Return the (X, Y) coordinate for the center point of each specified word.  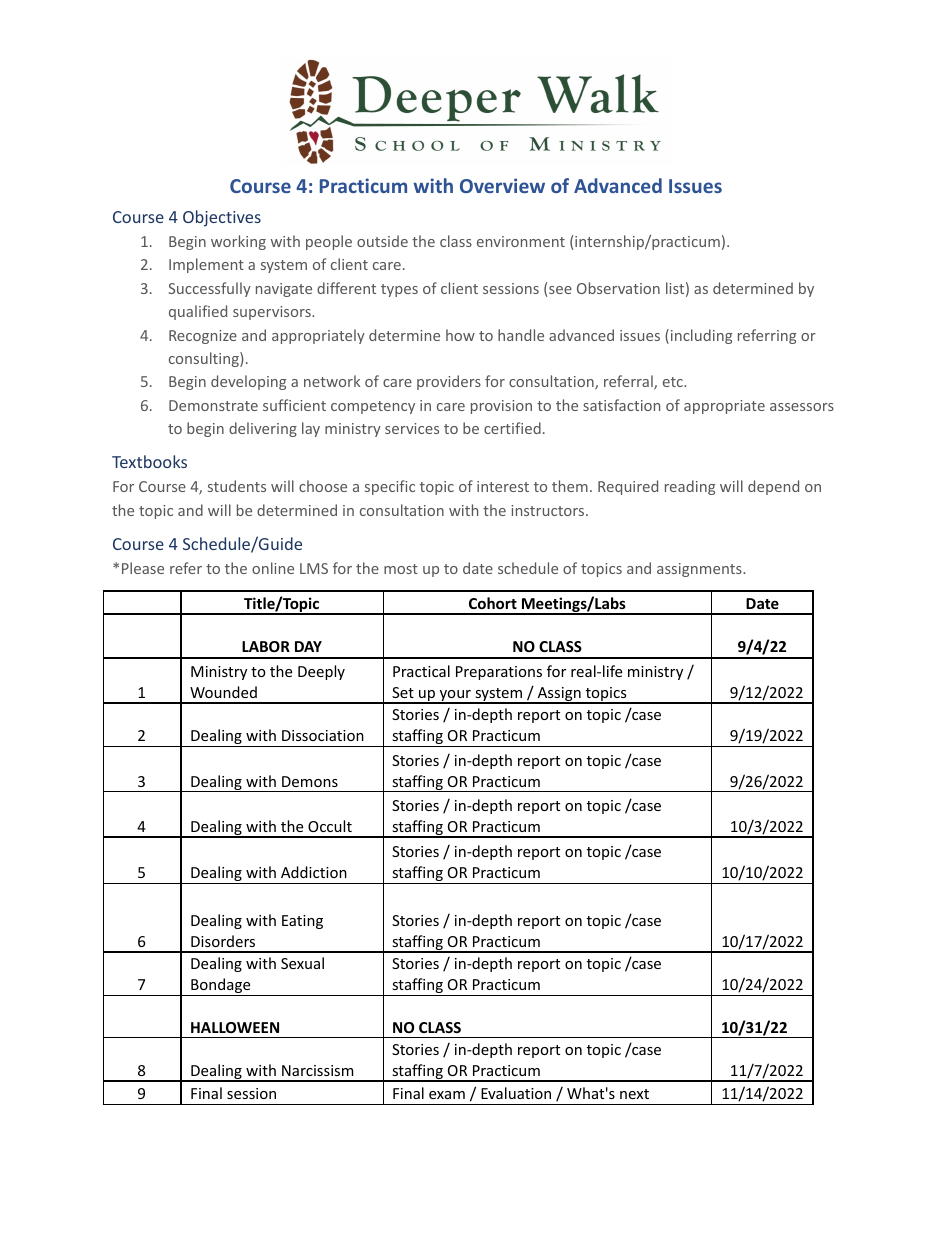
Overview (502, 185)
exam (447, 1095)
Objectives (222, 218)
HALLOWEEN (235, 1027)
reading (690, 487)
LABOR (266, 646)
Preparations (499, 673)
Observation (618, 288)
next (634, 1094)
